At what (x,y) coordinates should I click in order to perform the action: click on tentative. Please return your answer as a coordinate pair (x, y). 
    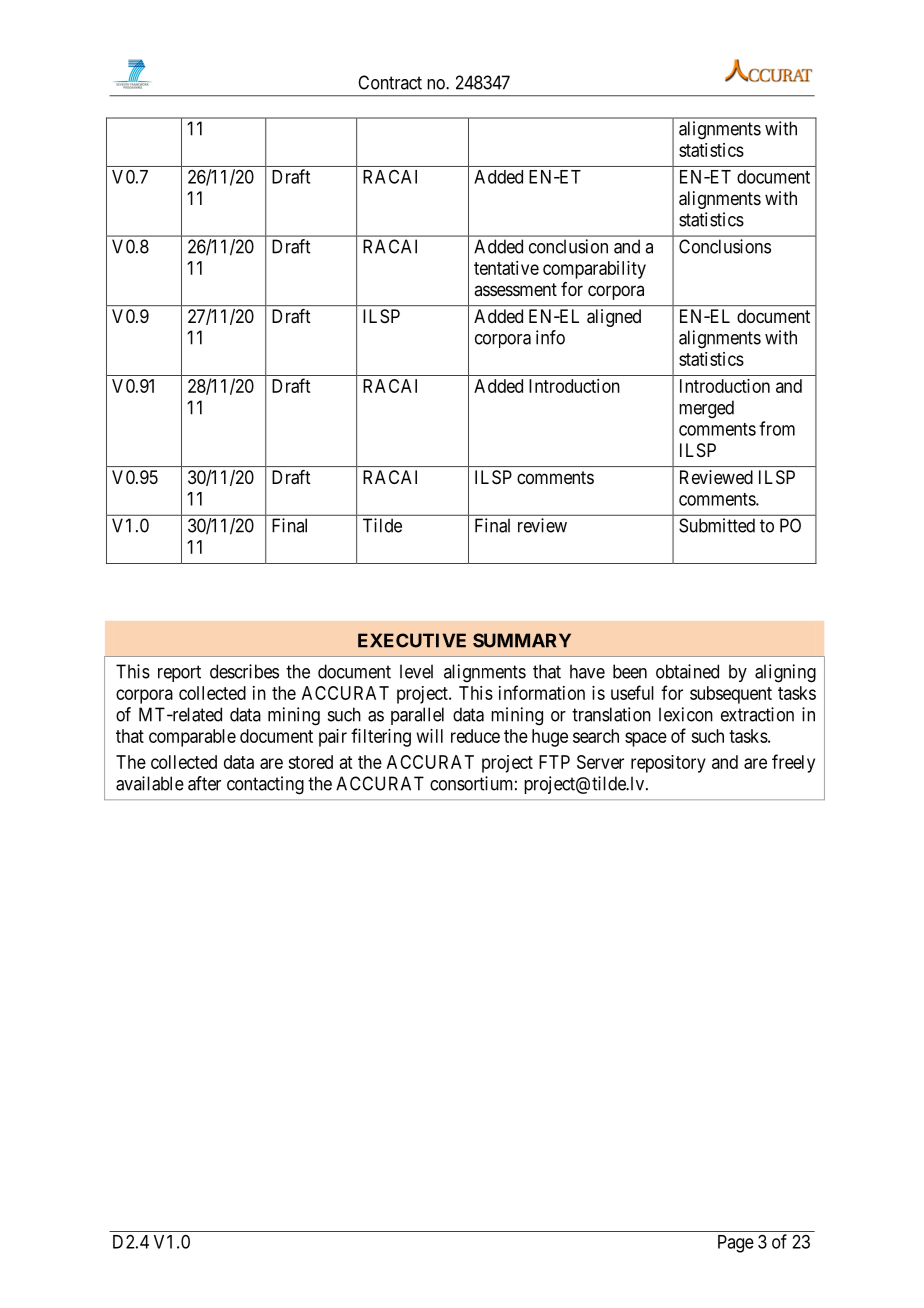
    Looking at the image, I should click on (506, 268).
